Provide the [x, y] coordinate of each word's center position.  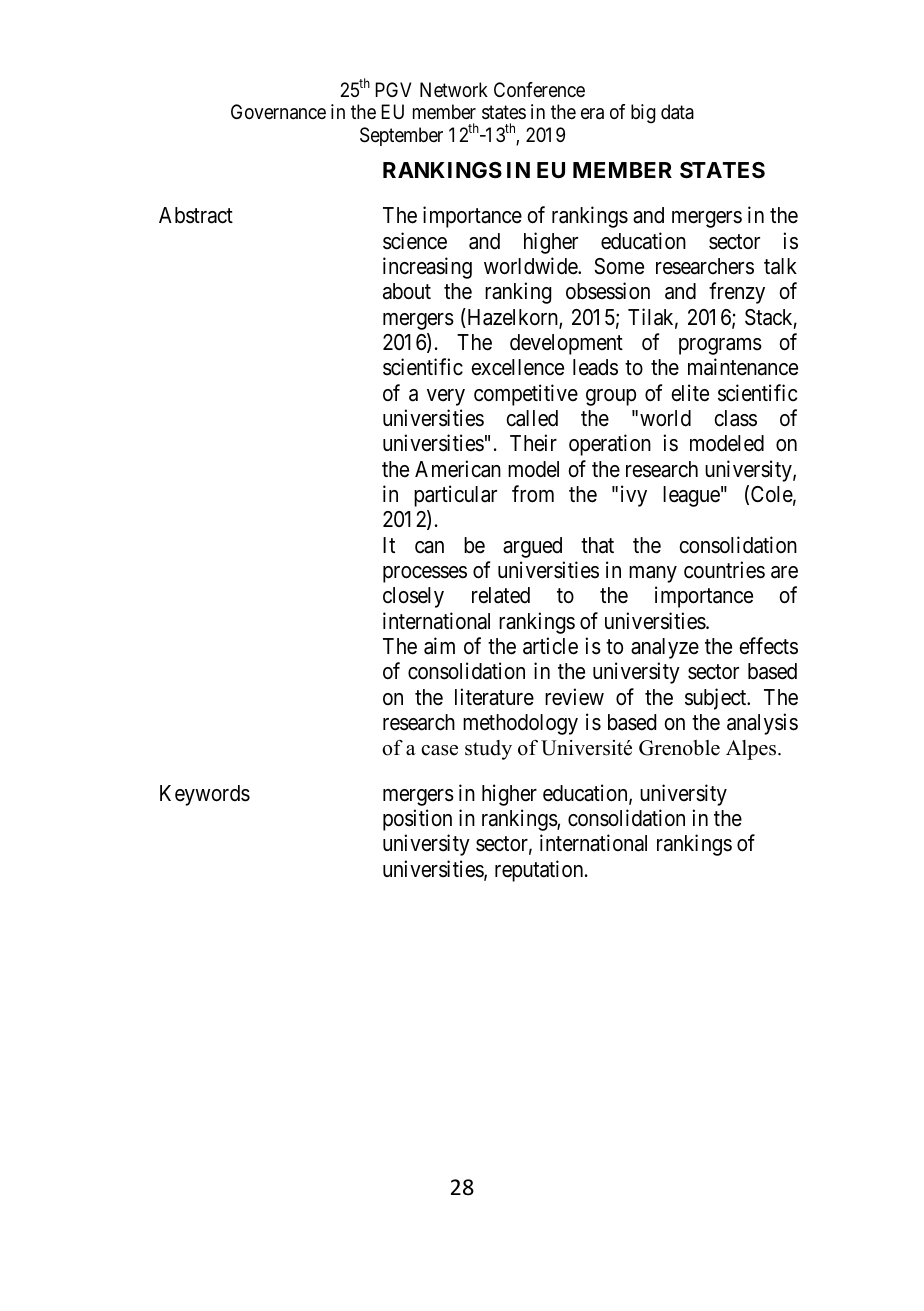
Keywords [205, 795]
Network [454, 89]
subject [717, 699]
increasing [427, 268]
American [458, 469]
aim [439, 646]
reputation [540, 871]
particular [455, 496]
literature [494, 697]
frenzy [737, 293]
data [677, 112]
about [407, 291]
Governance [278, 112]
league [691, 496]
